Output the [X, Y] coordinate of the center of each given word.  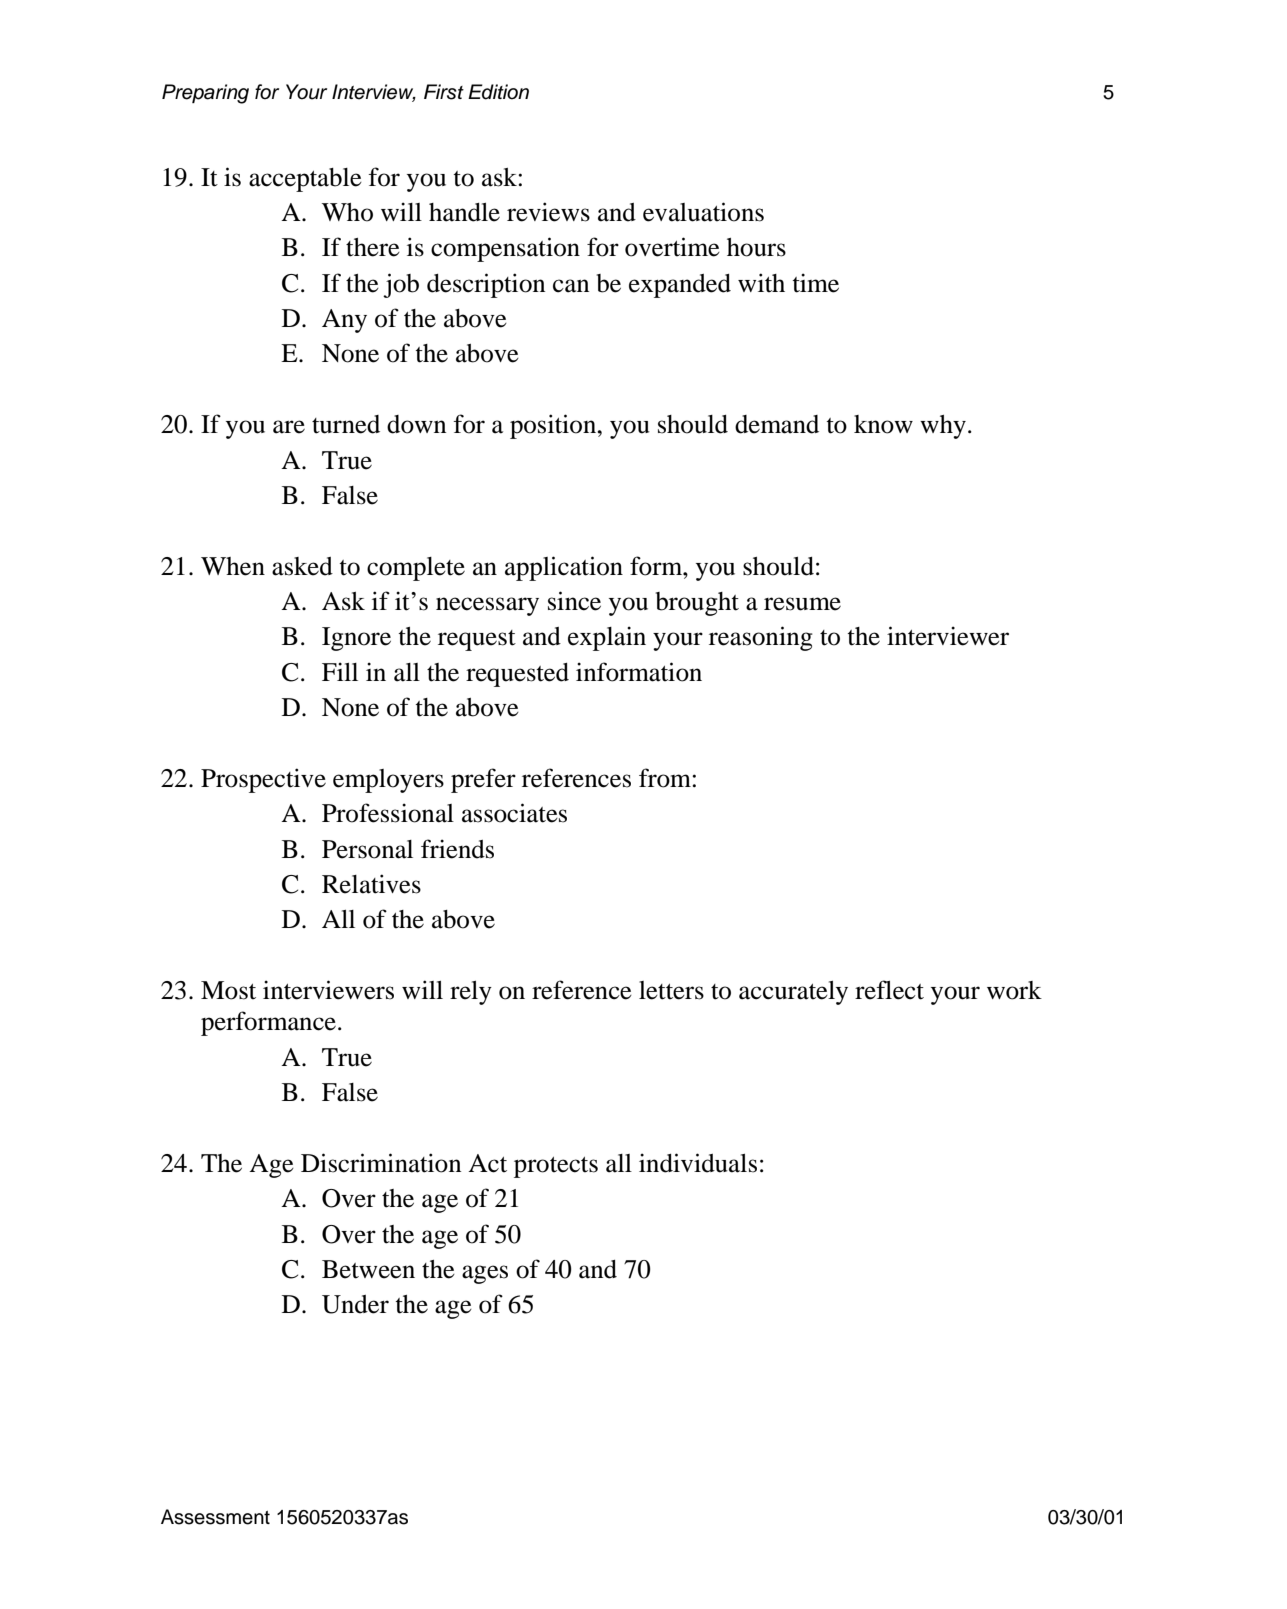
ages [485, 1274]
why [943, 427]
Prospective [263, 780]
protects [556, 1167]
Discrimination [381, 1163]
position [554, 426]
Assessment [215, 1517]
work [1014, 990]
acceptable [305, 180]
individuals [698, 1163]
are [289, 427]
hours [756, 247]
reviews [548, 212]
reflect [889, 990]
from [666, 778]
